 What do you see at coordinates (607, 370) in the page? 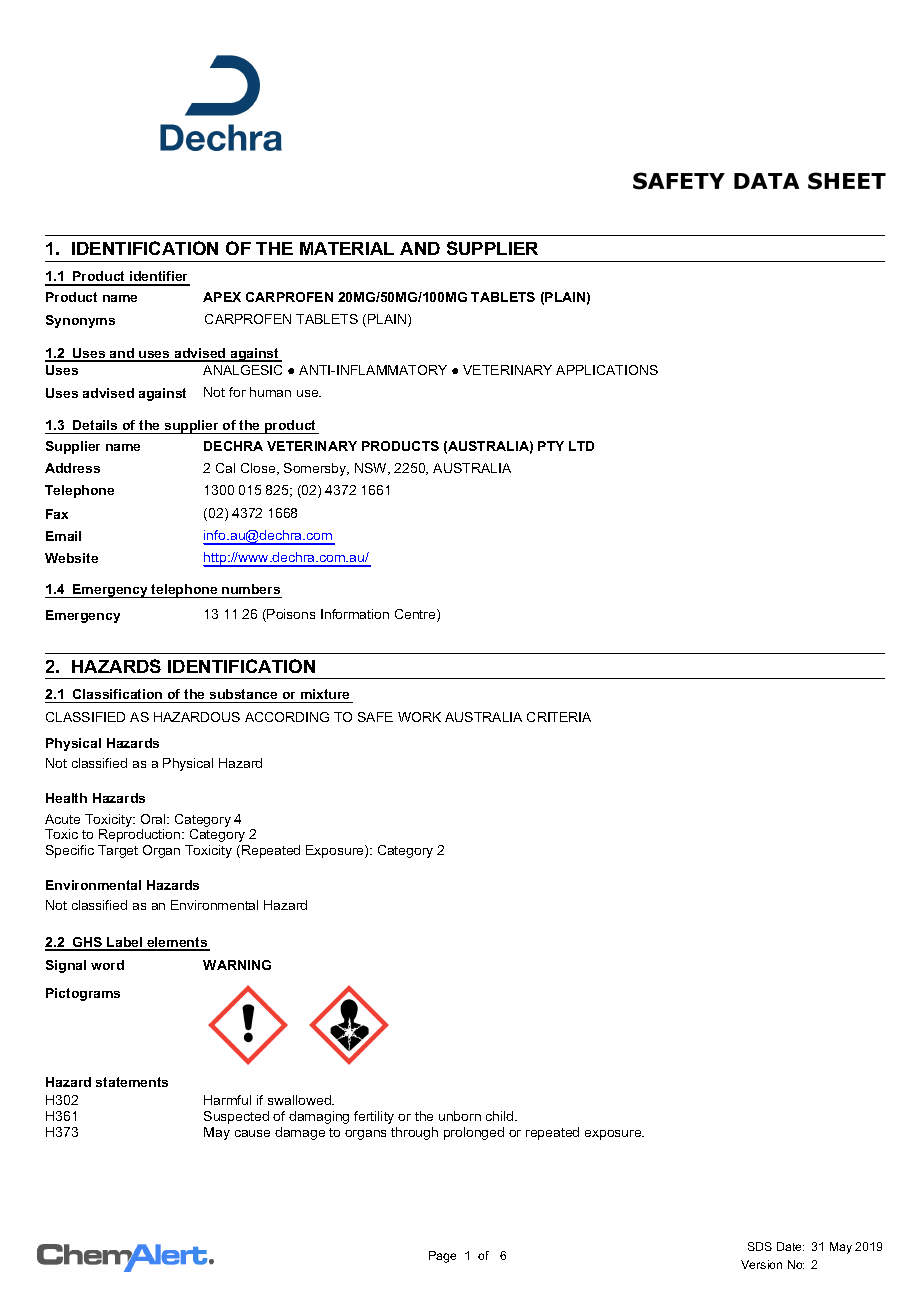
I see `APPLICATIONS` at bounding box center [607, 370].
